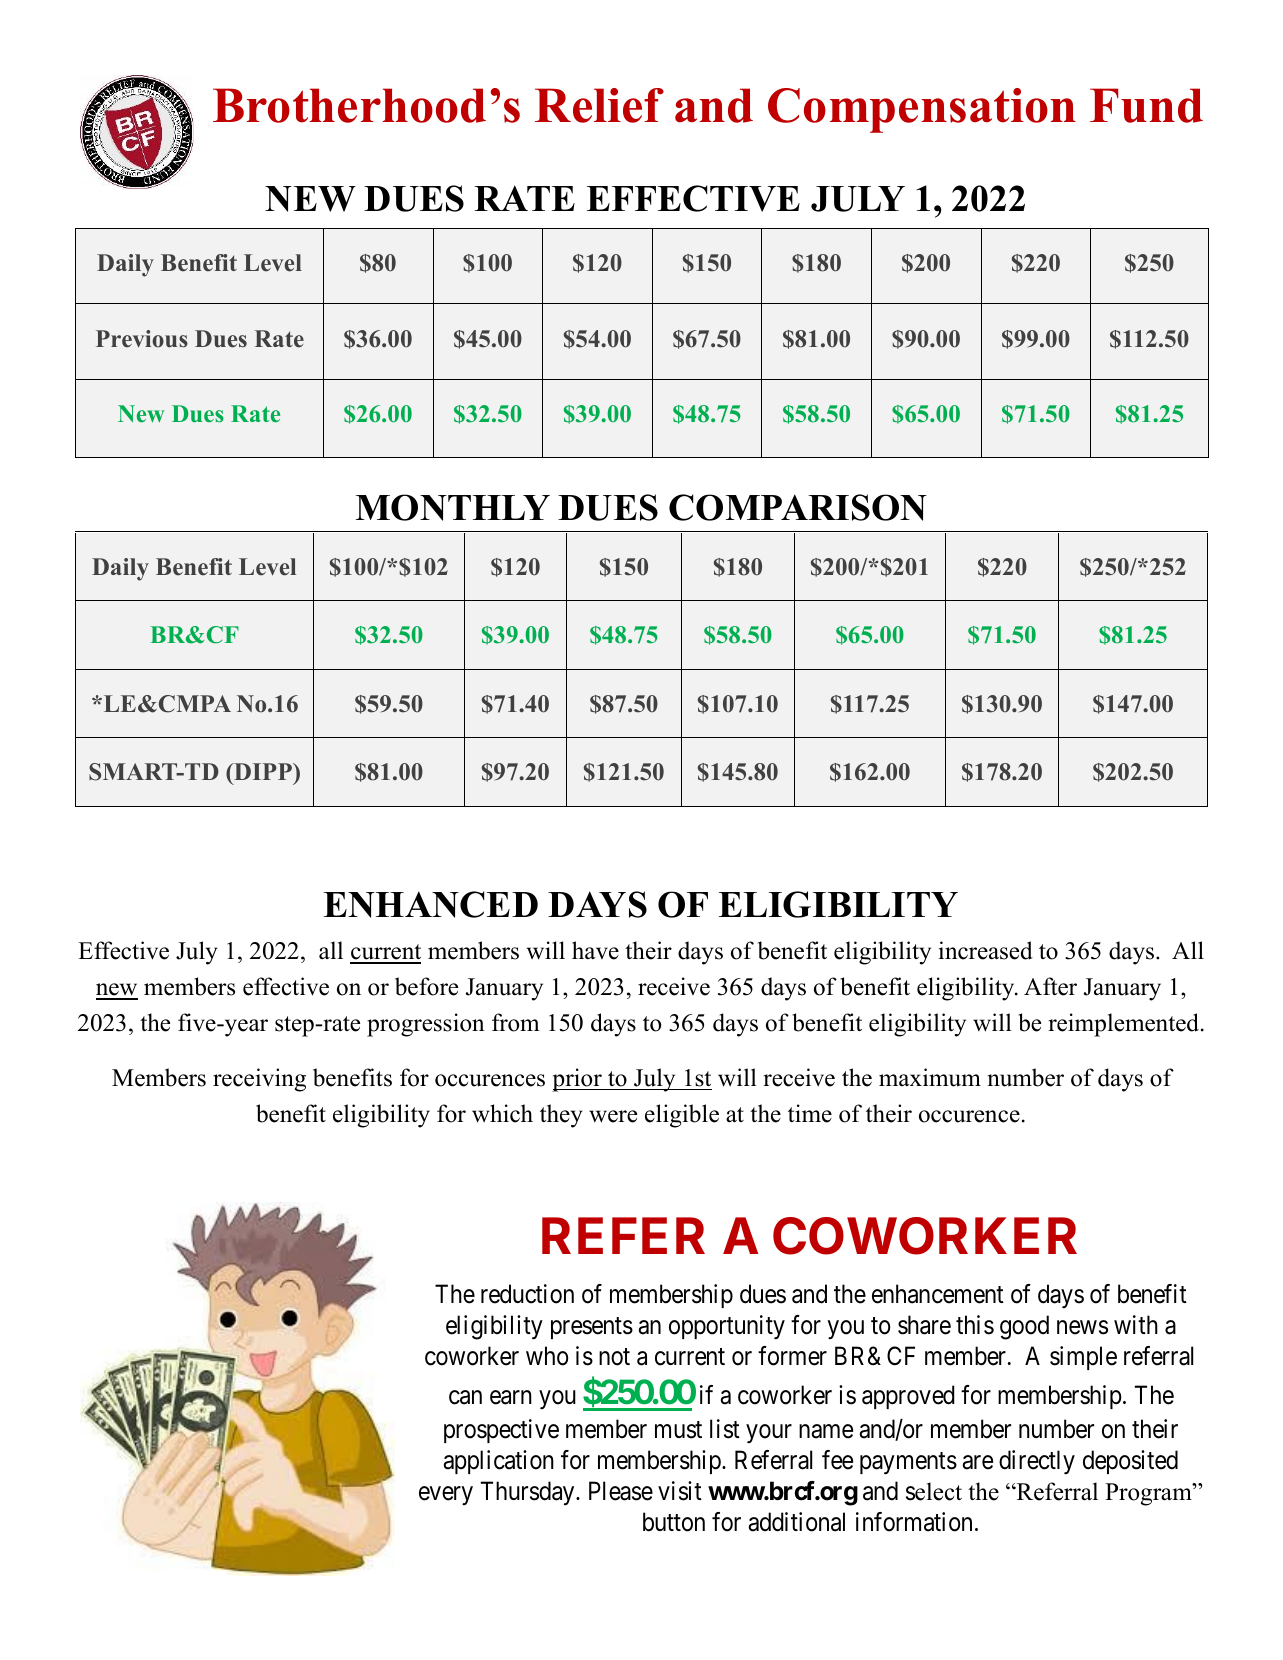 This screenshot has width=1283, height=1660. Describe the element at coordinates (595, 950) in the screenshot. I see `have` at that location.
